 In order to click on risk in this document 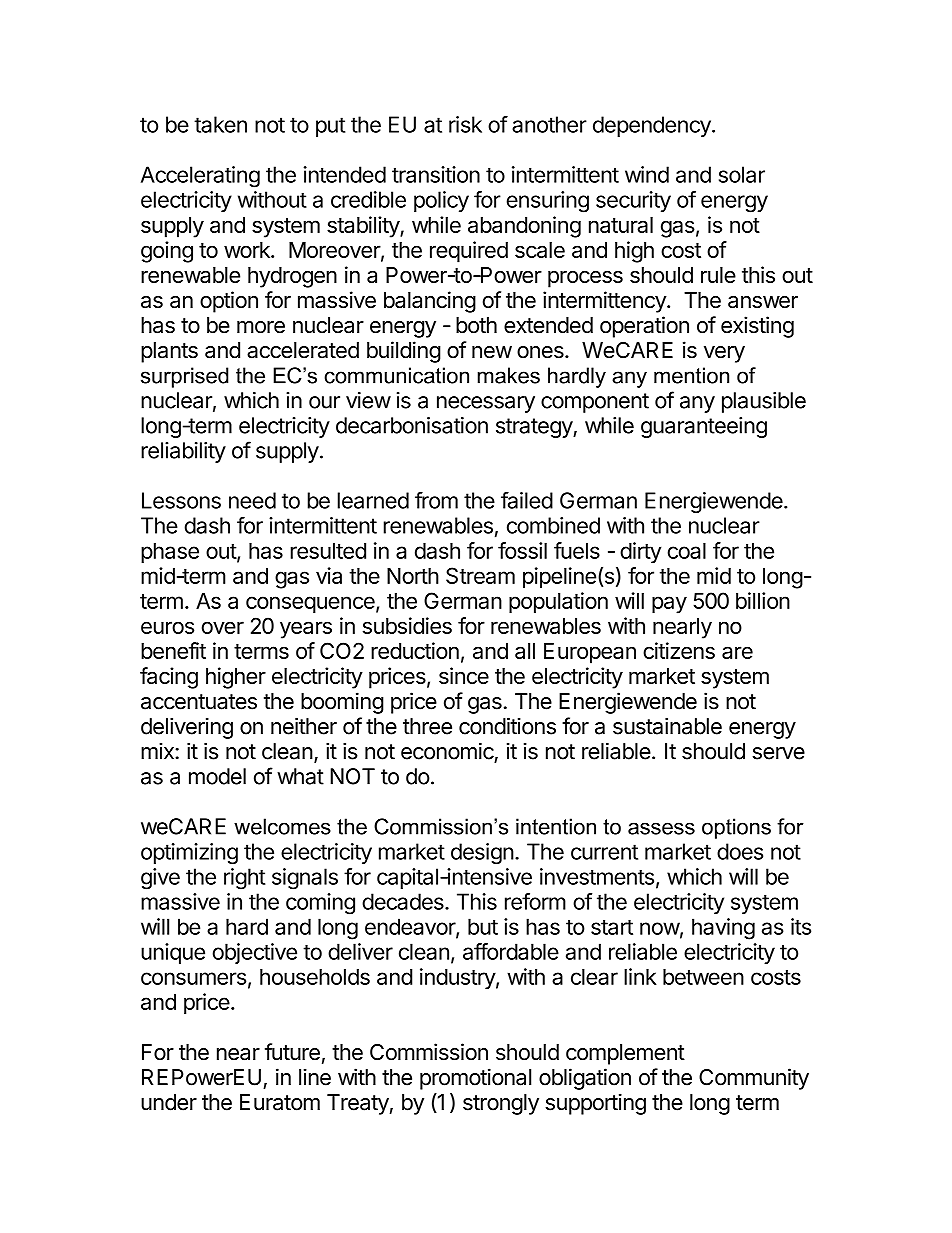, I will do `click(465, 124)`.
